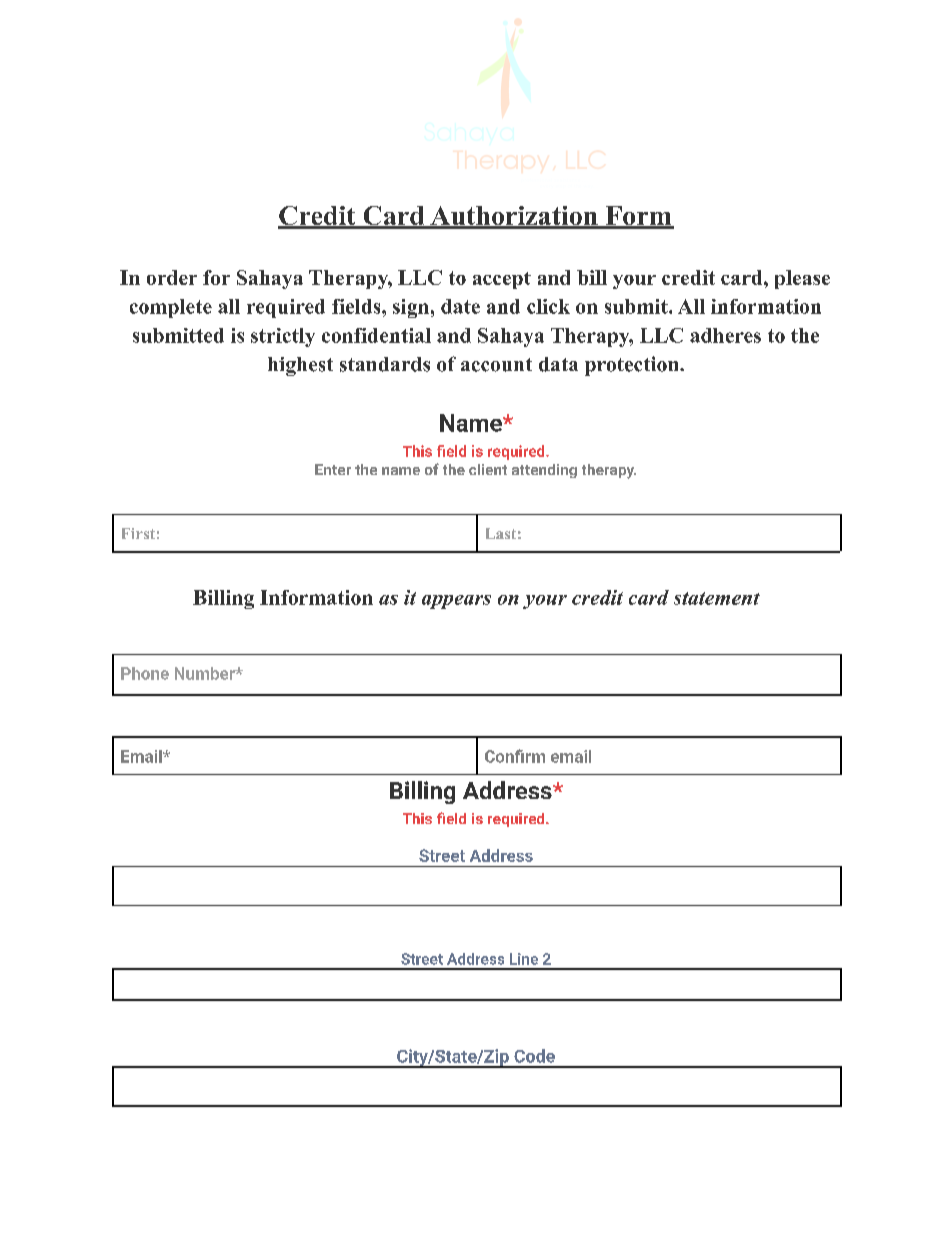 This screenshot has height=1233, width=952. Describe the element at coordinates (145, 673) in the screenshot. I see `Phone` at that location.
